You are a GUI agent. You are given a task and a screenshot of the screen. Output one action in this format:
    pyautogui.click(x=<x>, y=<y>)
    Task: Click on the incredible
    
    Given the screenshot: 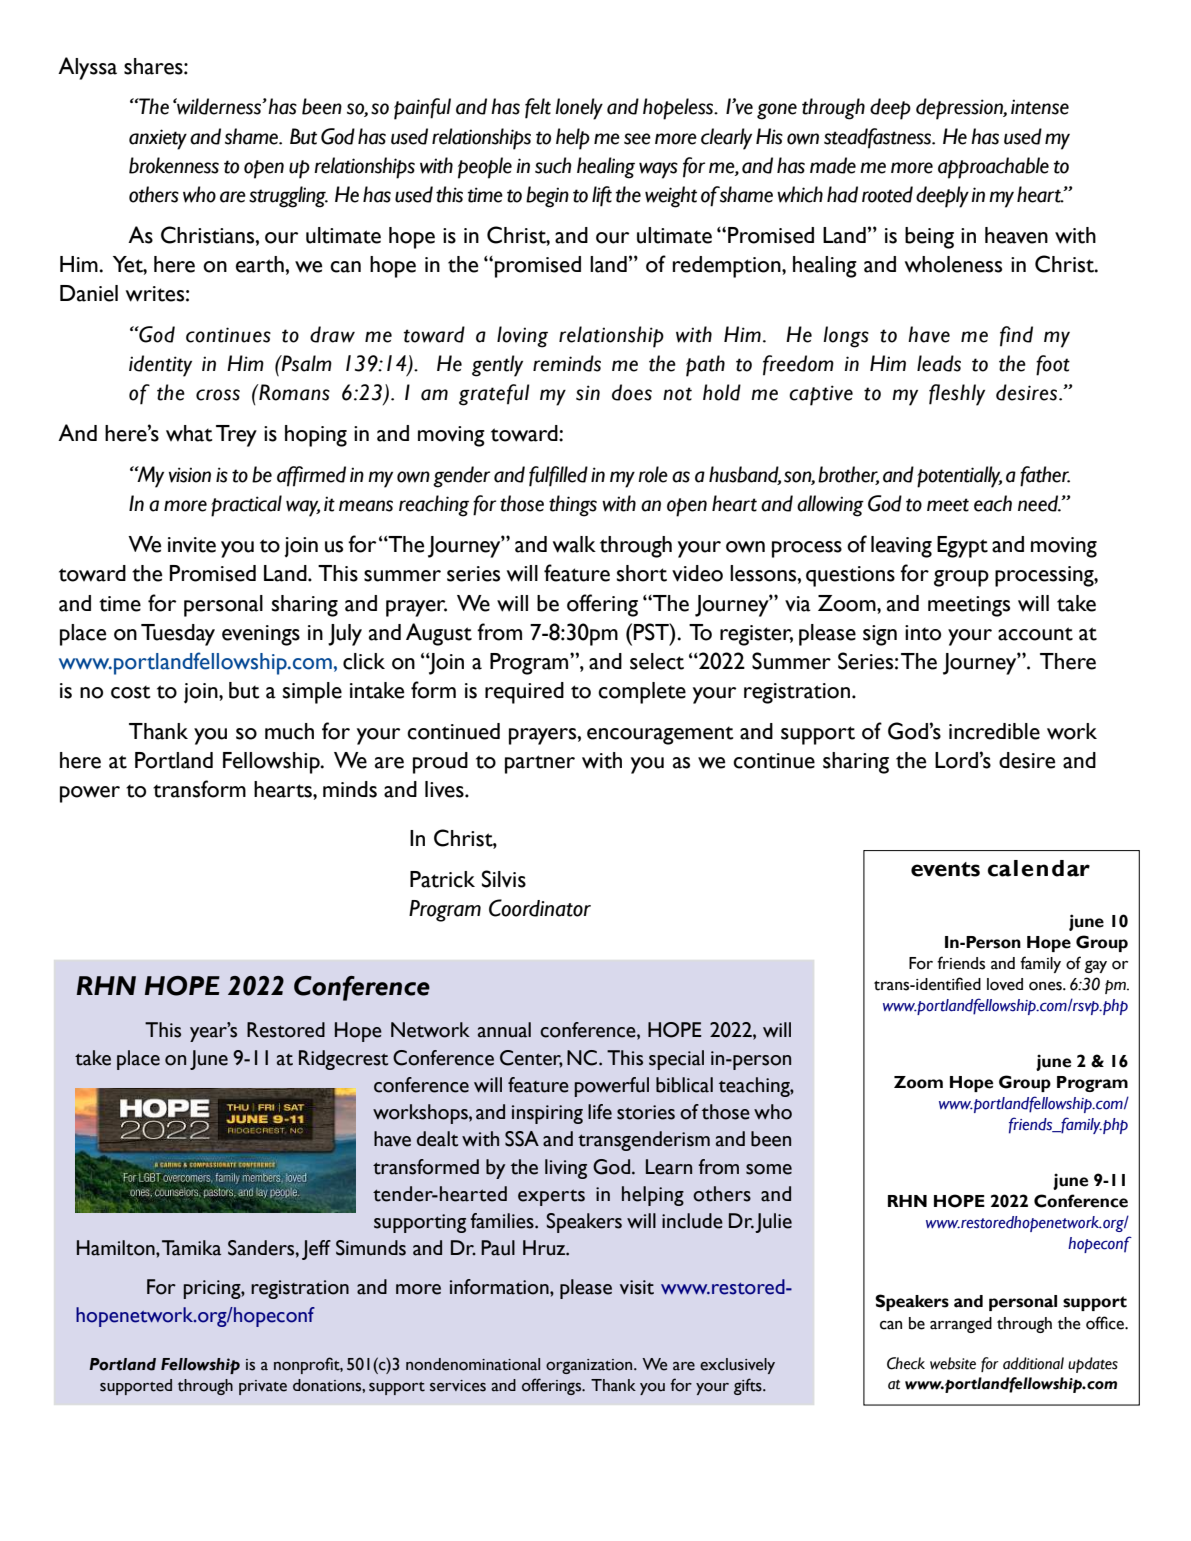 What is the action you would take?
    pyautogui.click(x=994, y=731)
